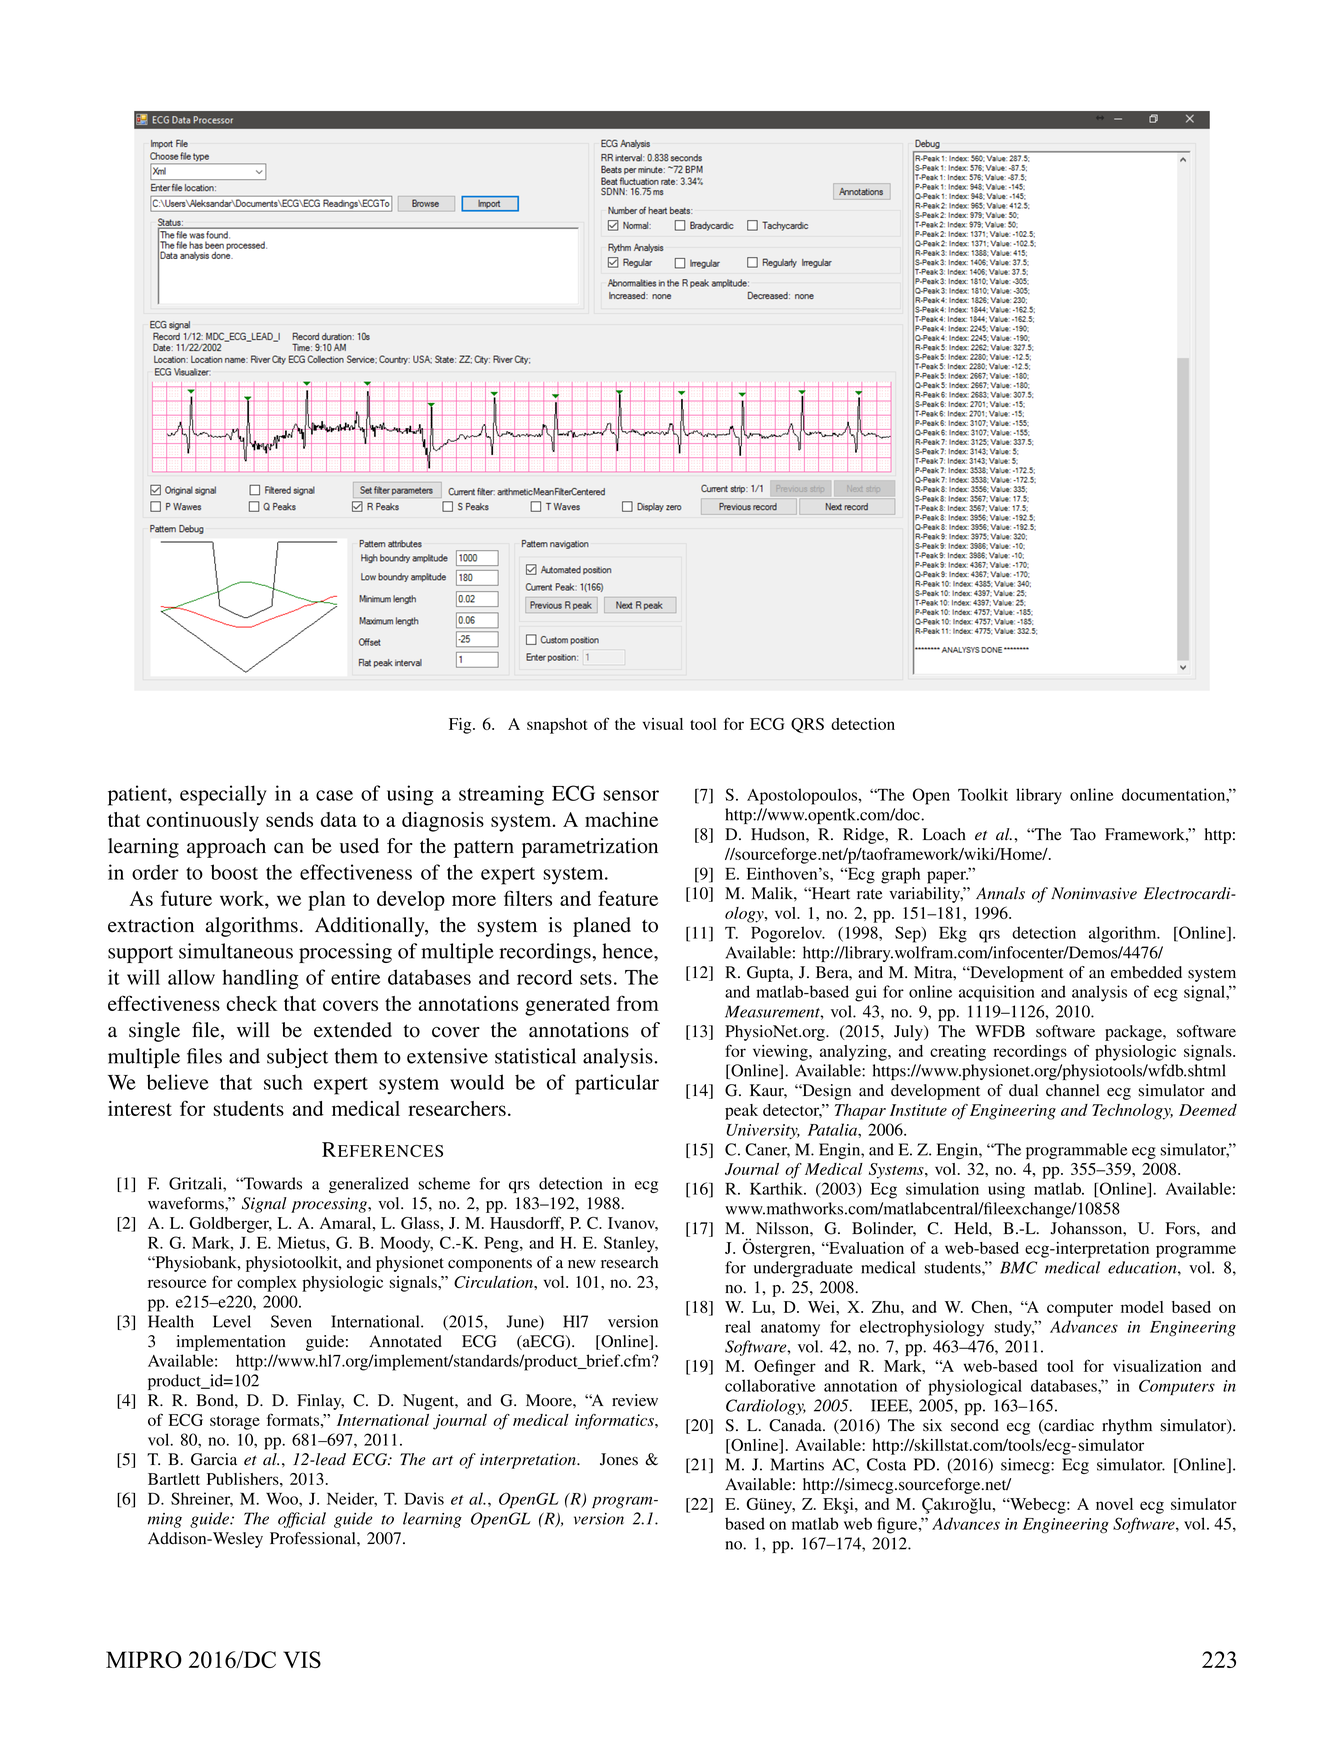 The image size is (1344, 1740). I want to click on Loach, so click(944, 834).
